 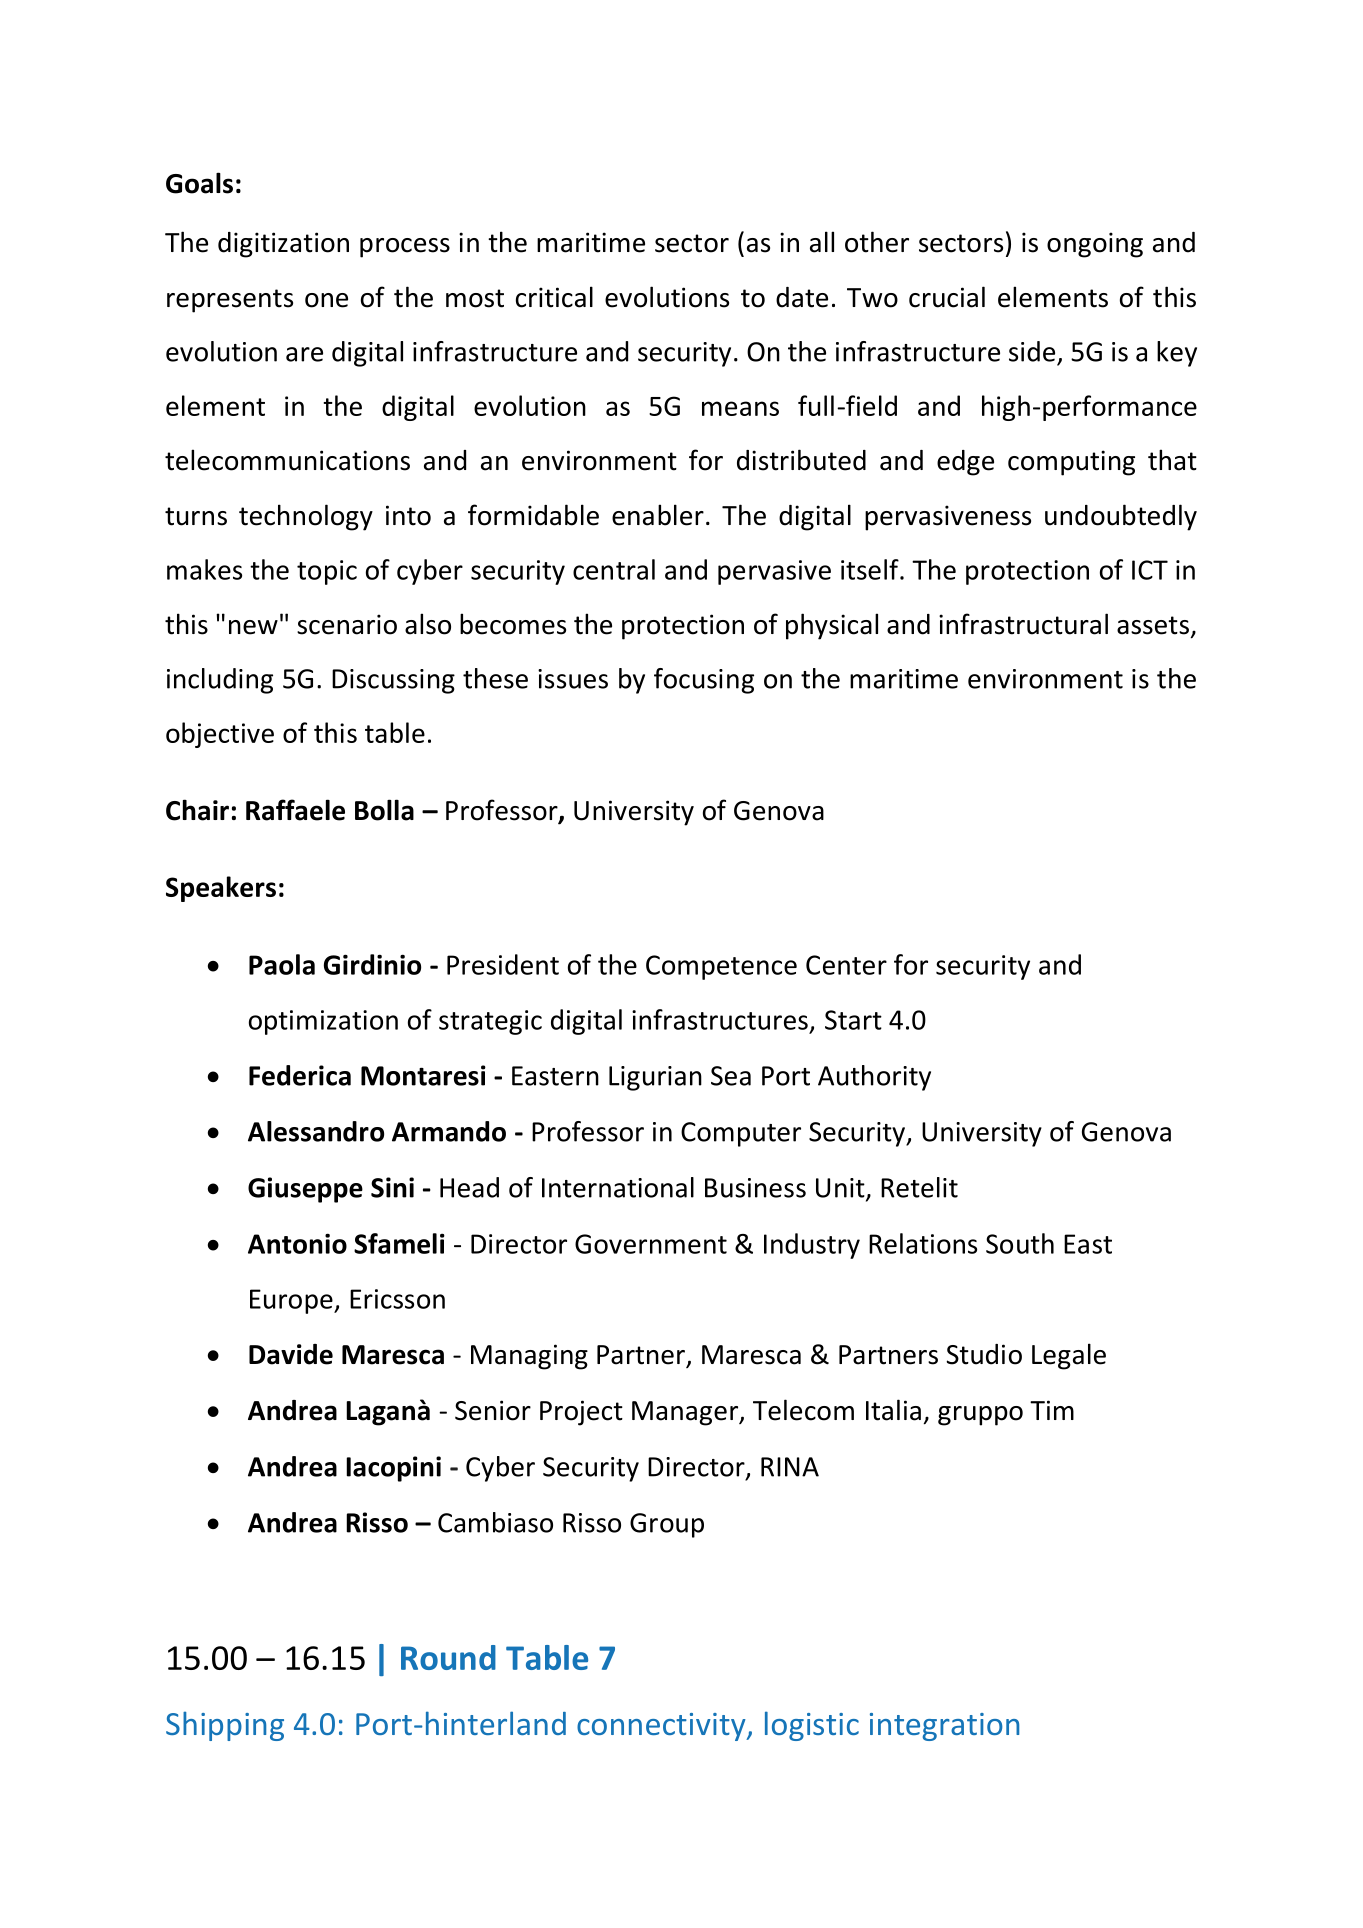 I want to click on Studio, so click(x=984, y=1354).
